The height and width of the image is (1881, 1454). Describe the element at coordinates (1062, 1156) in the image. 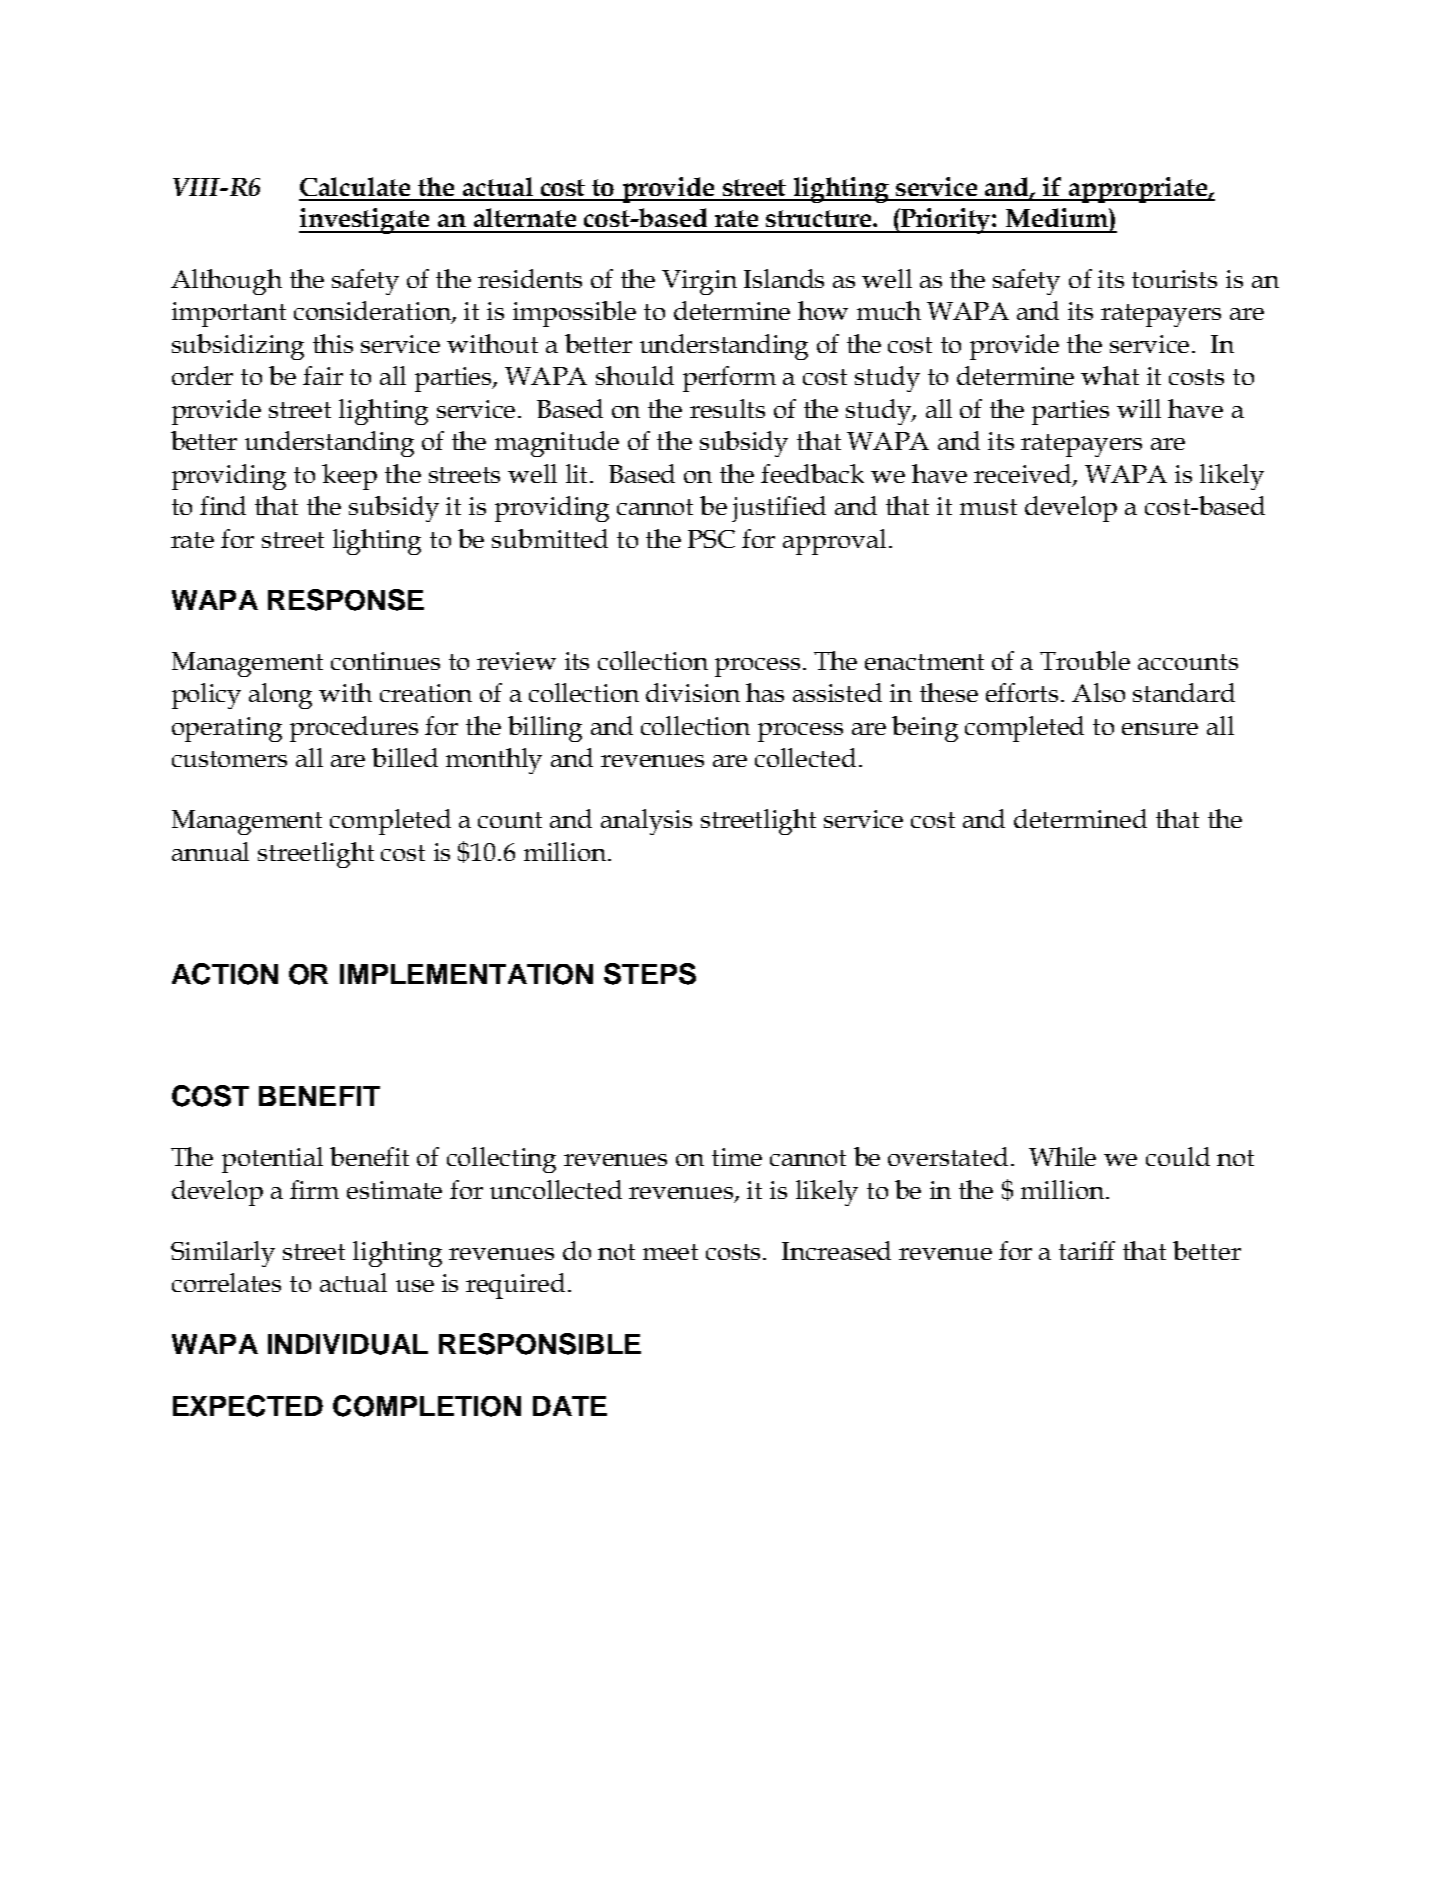

I see `While` at that location.
